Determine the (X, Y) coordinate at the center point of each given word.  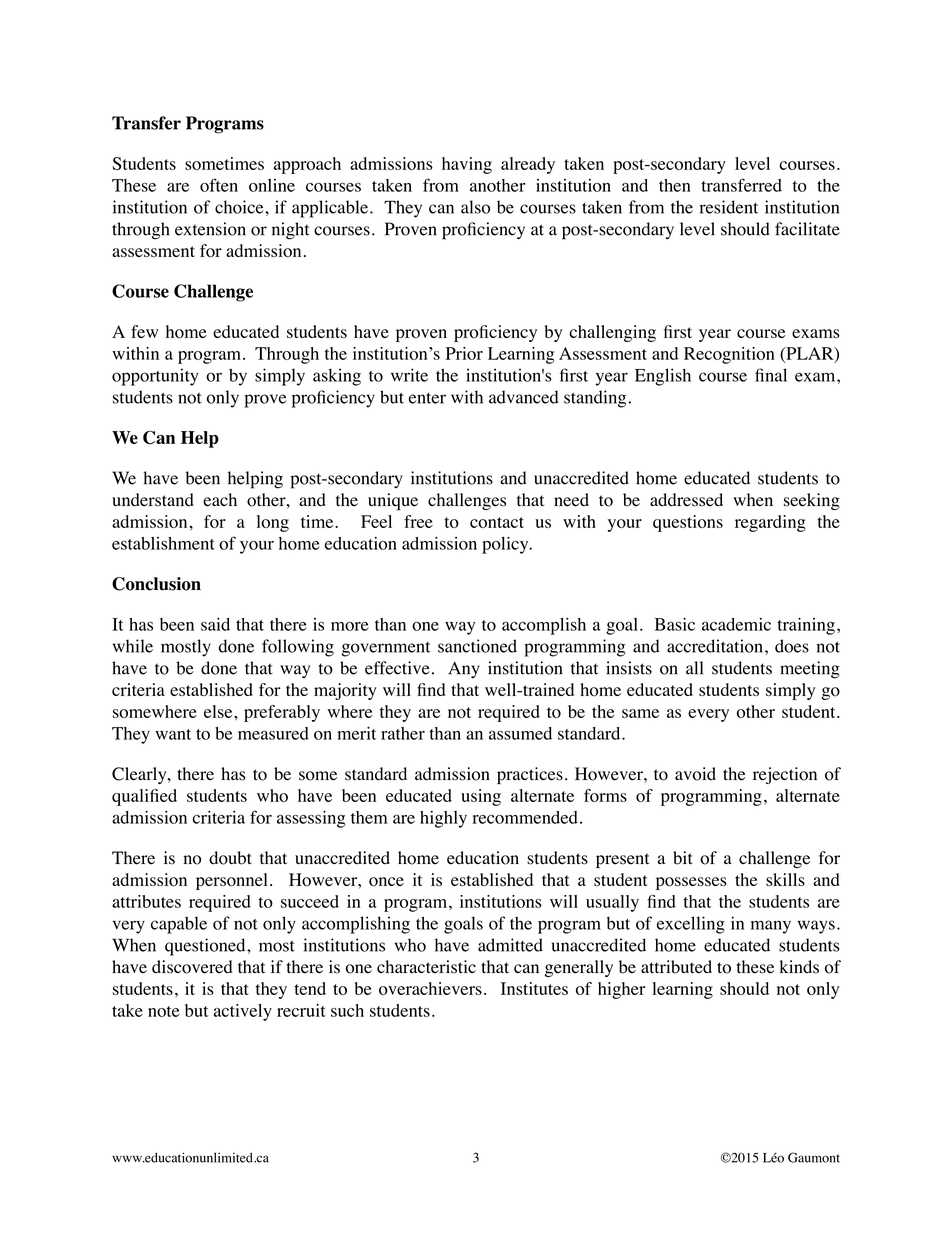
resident (728, 207)
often (219, 185)
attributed (676, 967)
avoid (695, 774)
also (475, 207)
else (219, 711)
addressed (686, 500)
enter (427, 398)
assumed (520, 733)
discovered (192, 967)
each (220, 500)
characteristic (426, 967)
